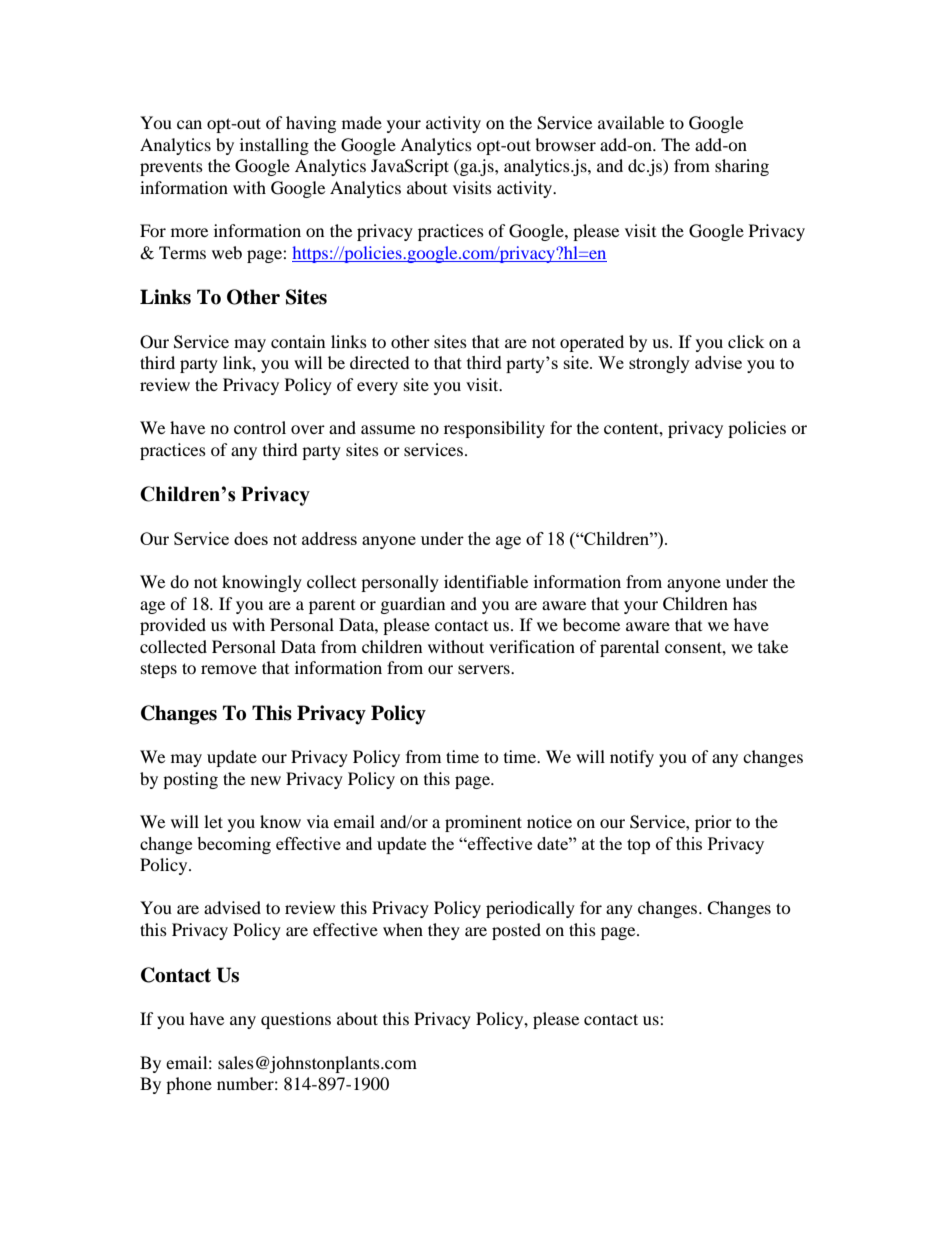  What do you see at coordinates (632, 758) in the screenshot?
I see `notify` at bounding box center [632, 758].
